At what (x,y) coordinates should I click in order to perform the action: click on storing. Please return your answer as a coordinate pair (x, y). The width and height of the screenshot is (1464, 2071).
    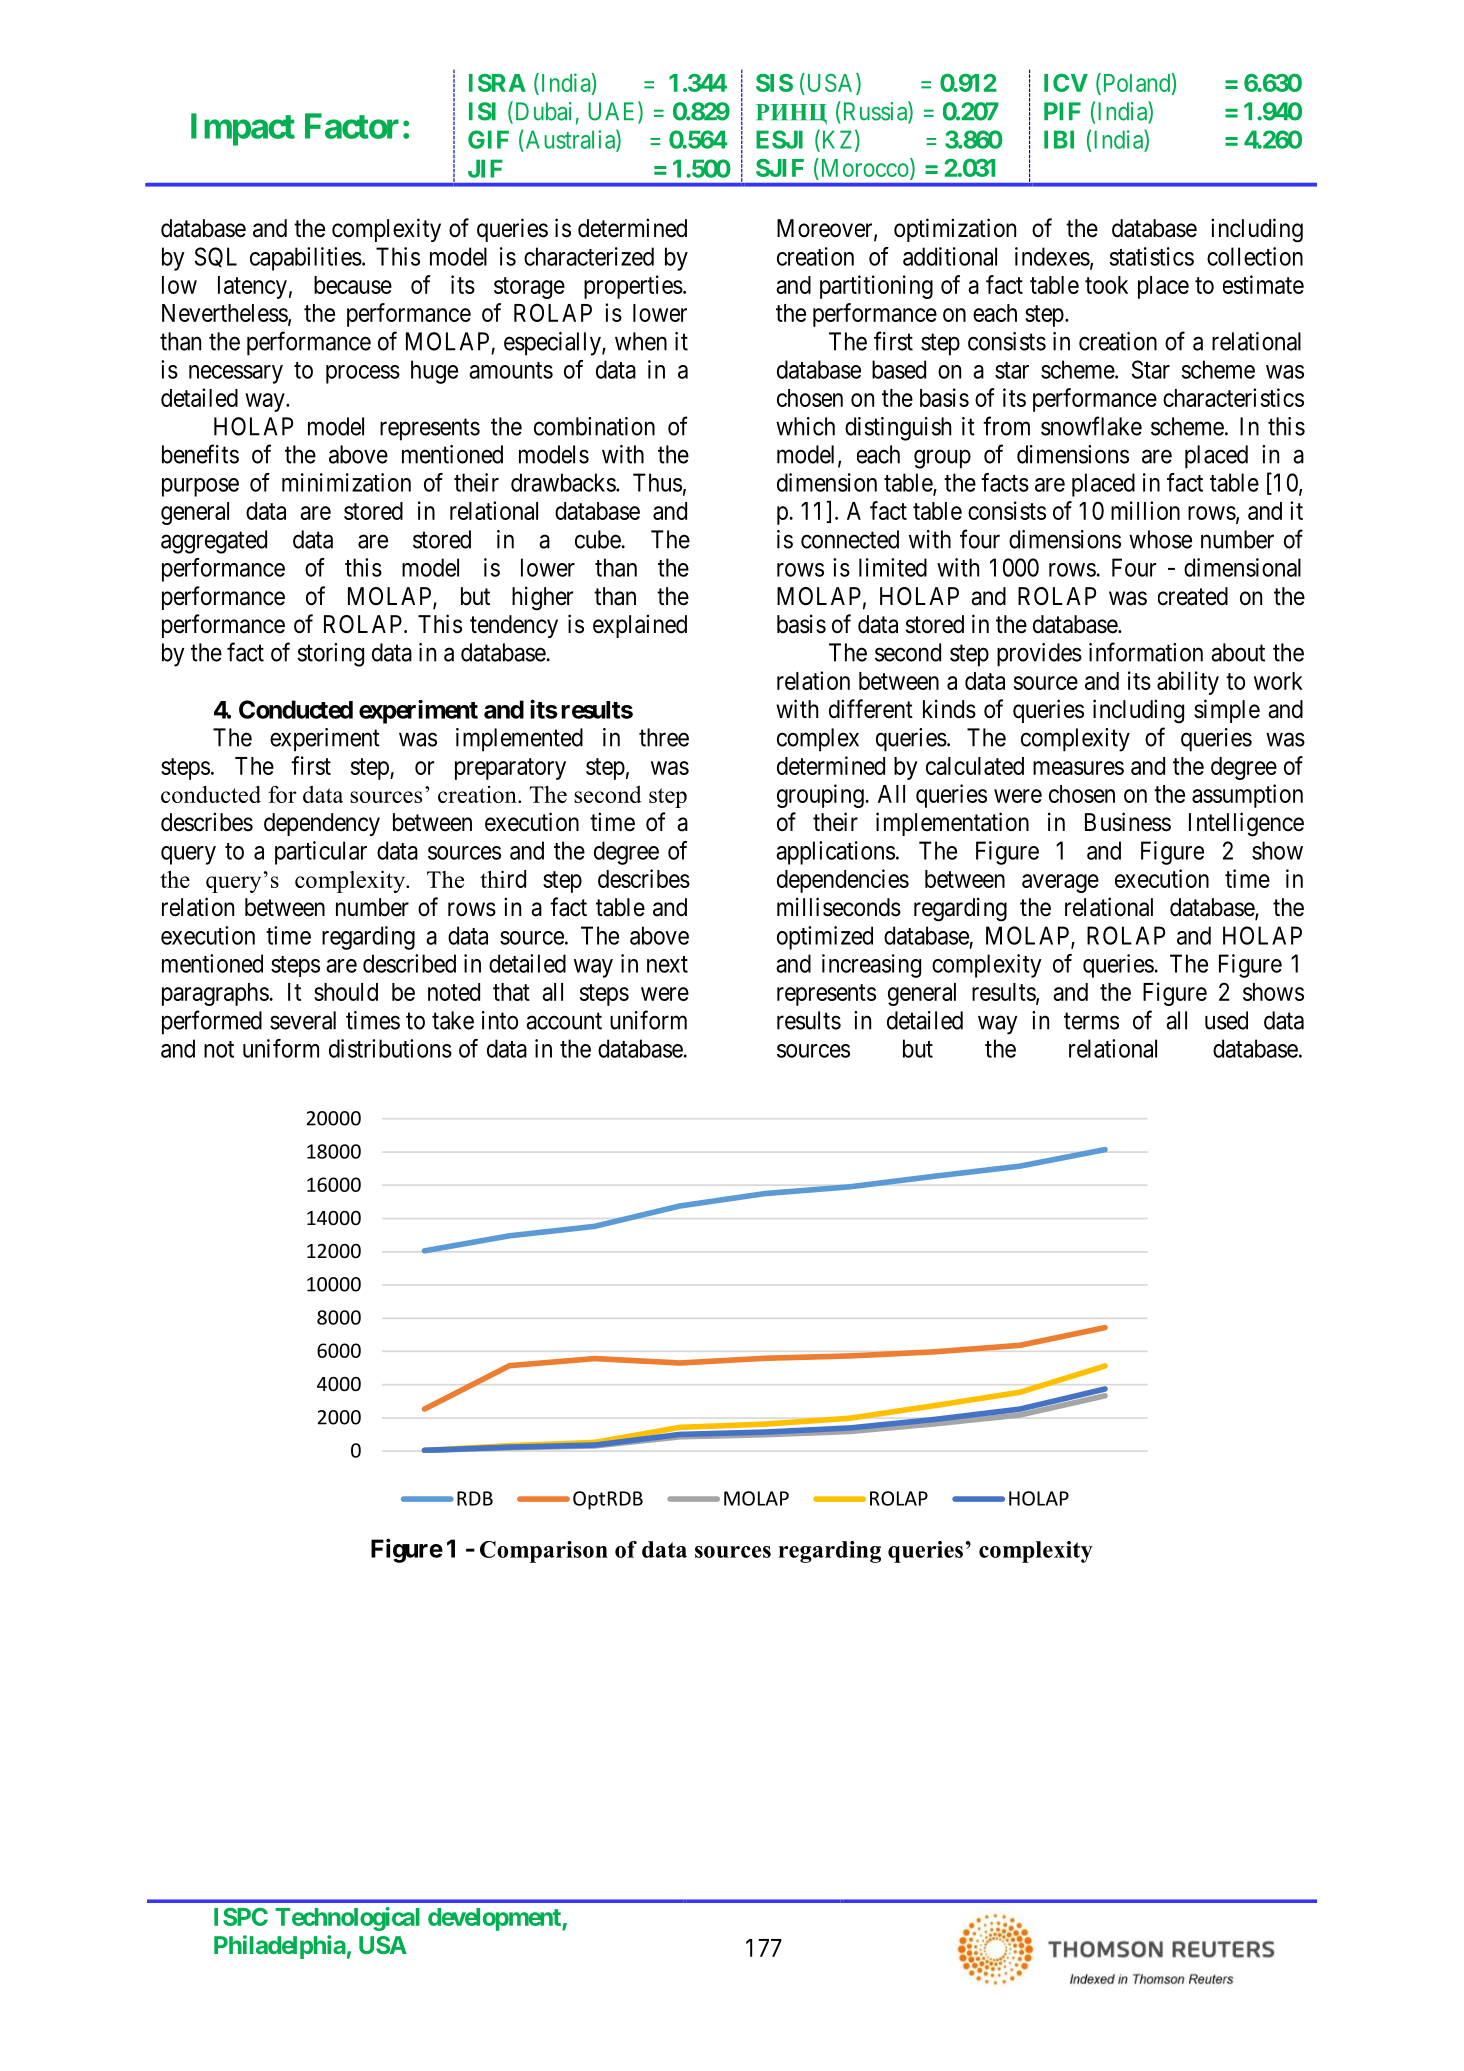
    Looking at the image, I should click on (331, 655).
